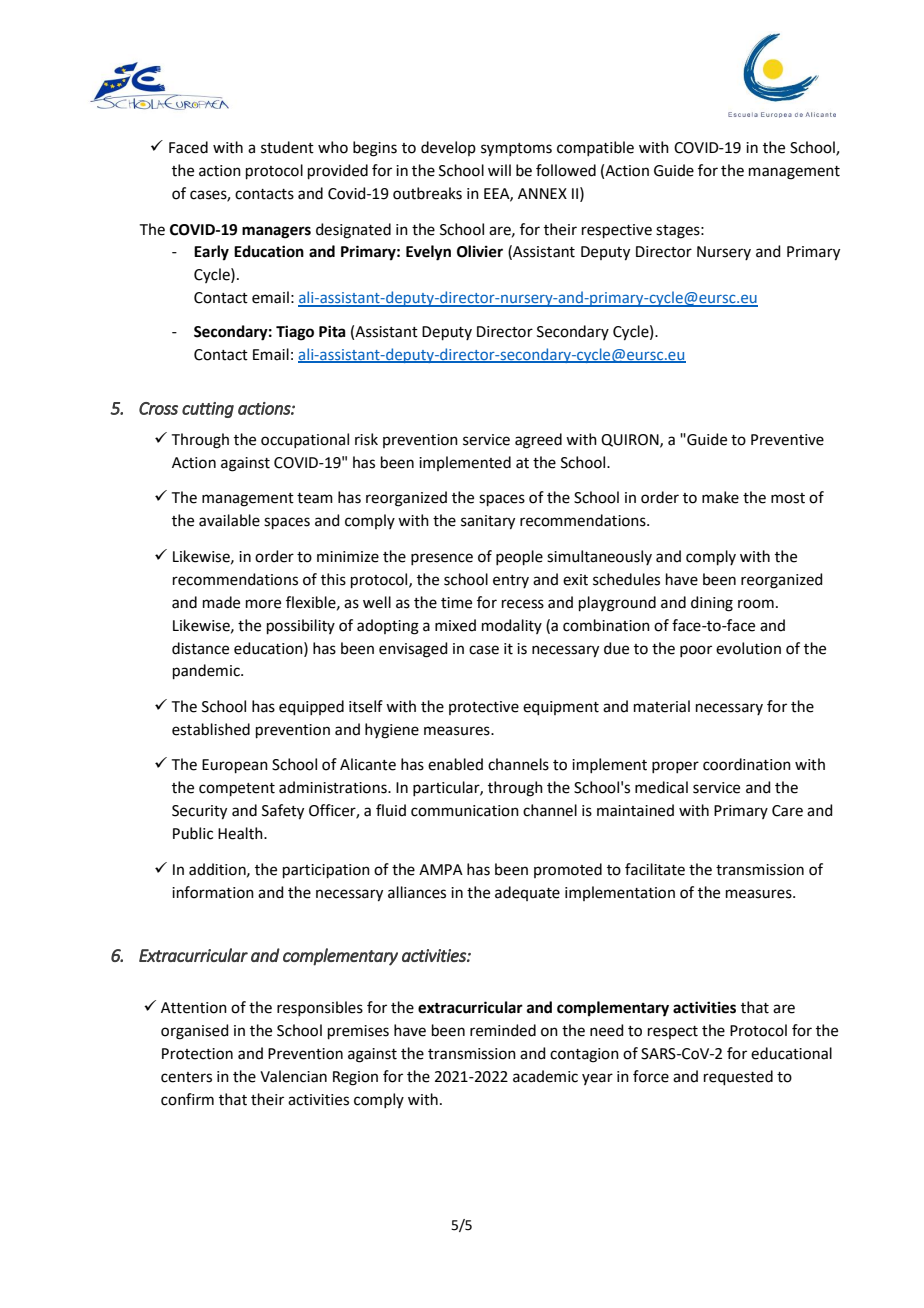  What do you see at coordinates (499, 170) in the document?
I see `will` at bounding box center [499, 170].
